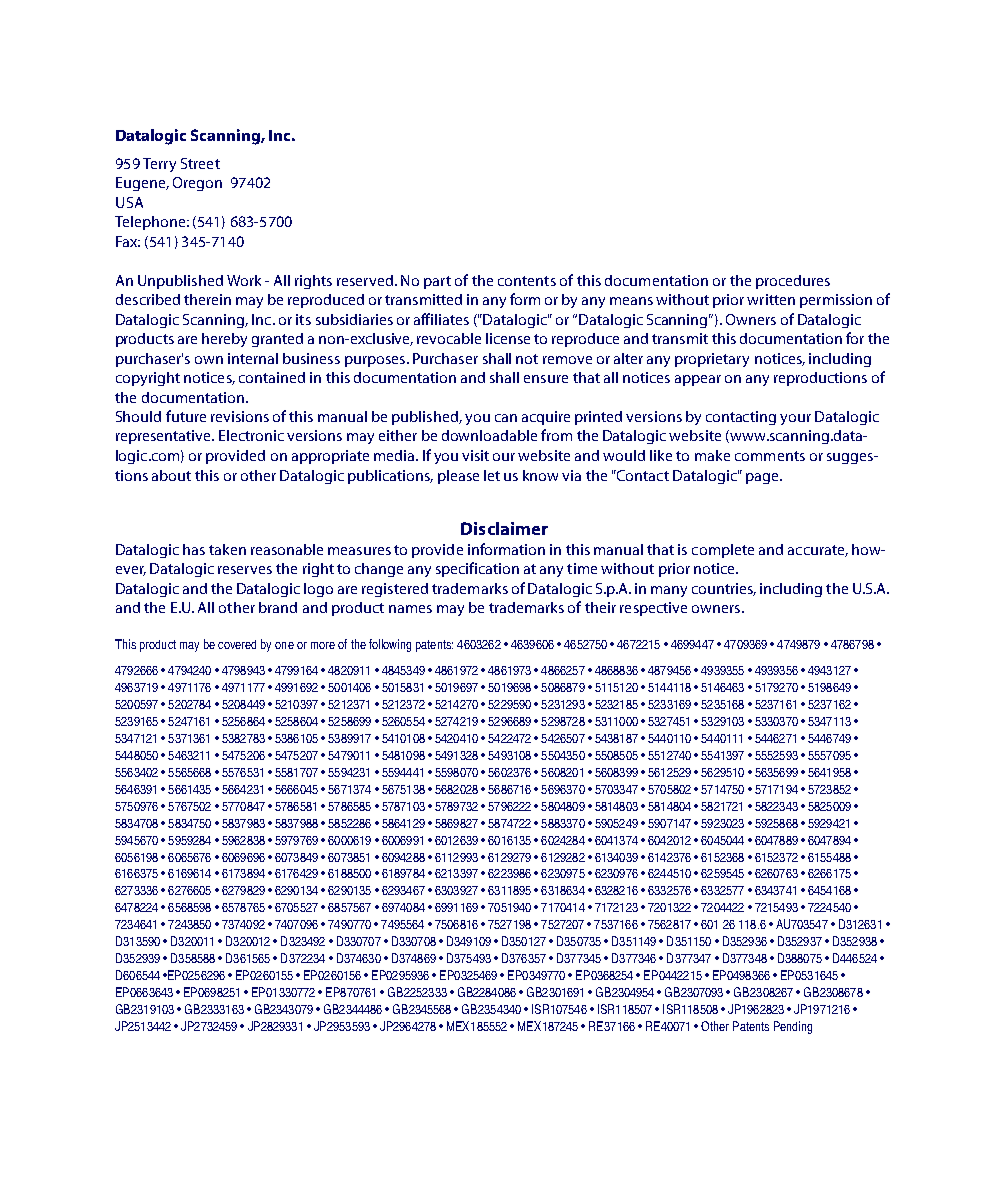 This screenshot has height=1199, width=1008. Describe the element at coordinates (527, 281) in the screenshot. I see `contents` at that location.
